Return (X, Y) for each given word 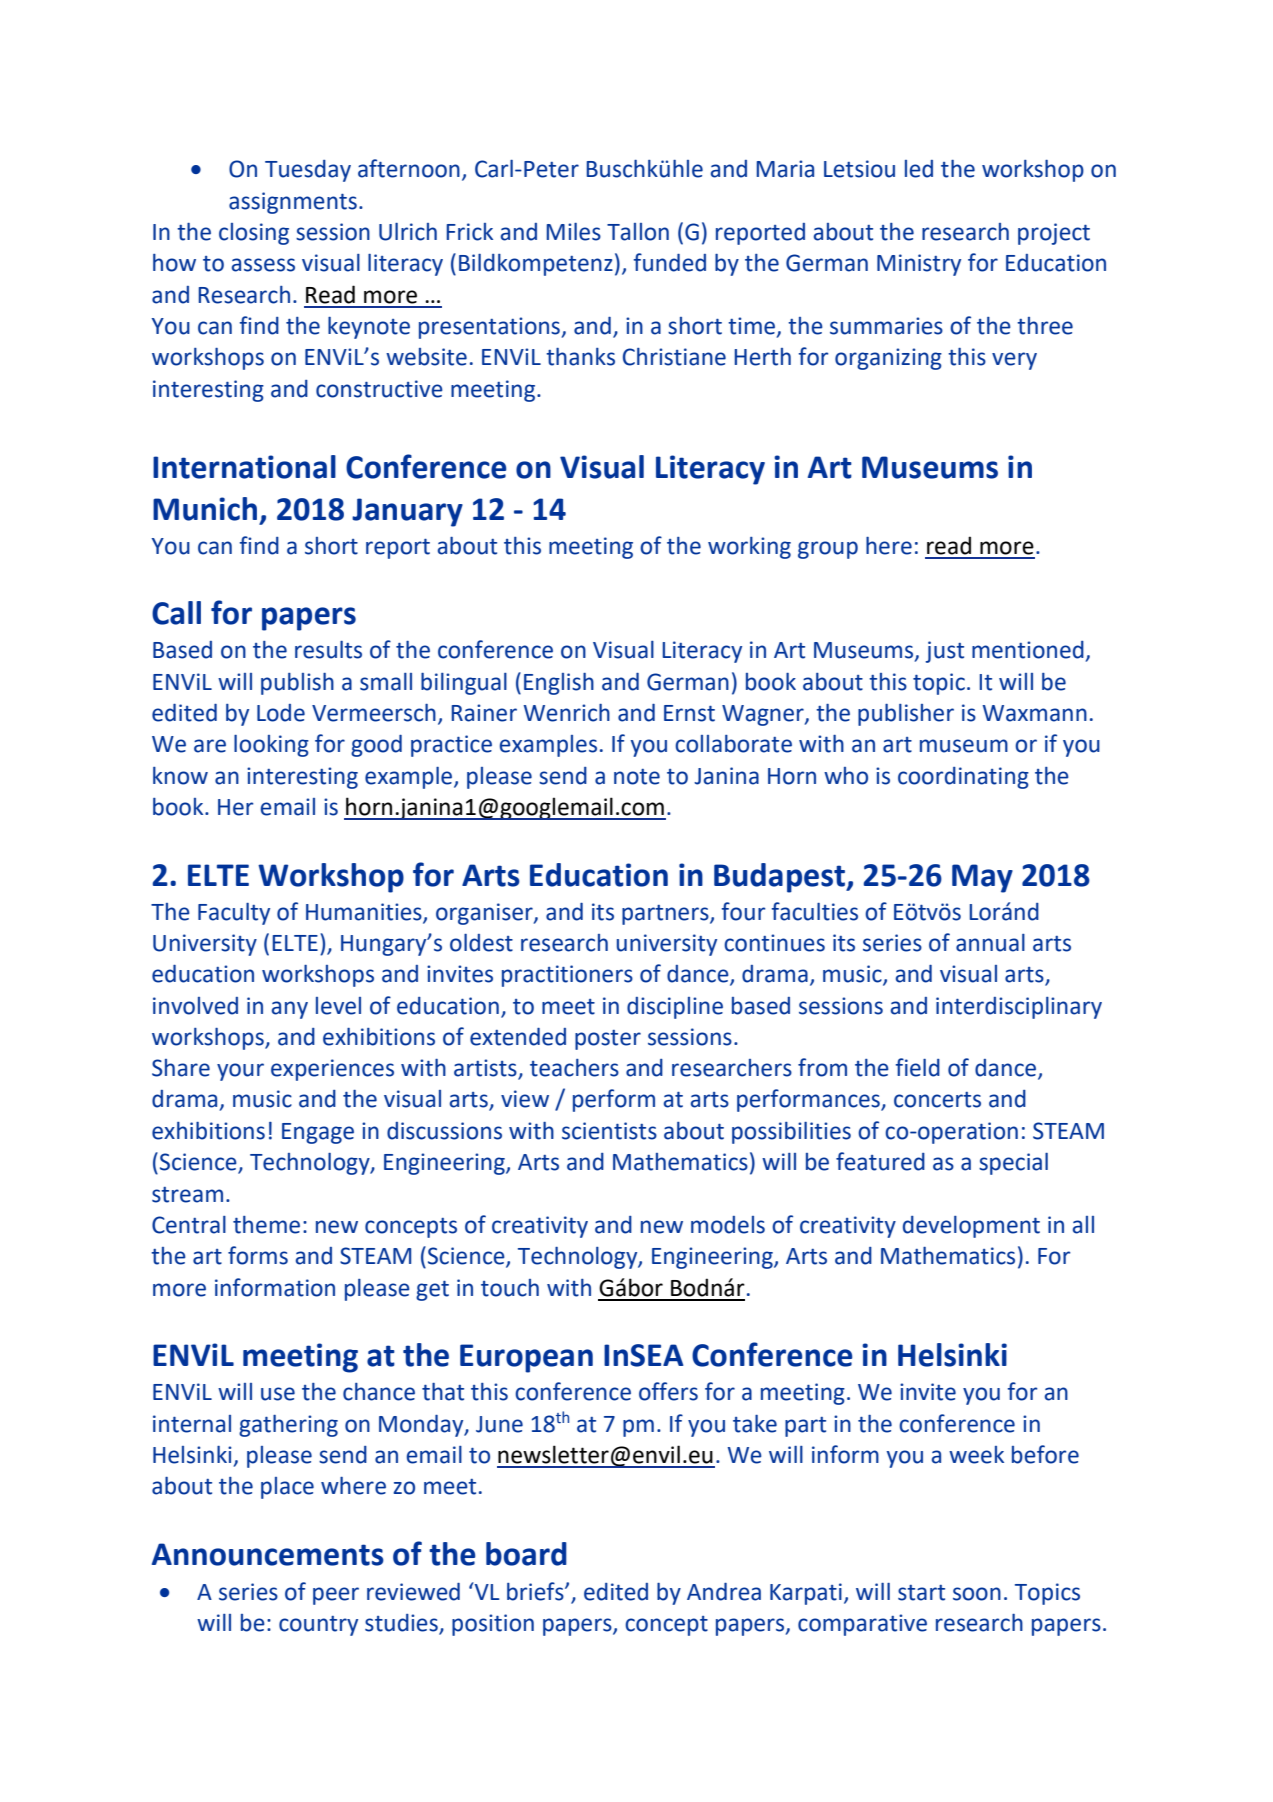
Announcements (268, 1554)
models (728, 1225)
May (982, 878)
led (919, 169)
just (944, 652)
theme (266, 1225)
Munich (205, 509)
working (749, 548)
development (971, 1227)
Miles (573, 232)
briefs (536, 1591)
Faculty (234, 914)
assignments (293, 203)
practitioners (567, 976)
